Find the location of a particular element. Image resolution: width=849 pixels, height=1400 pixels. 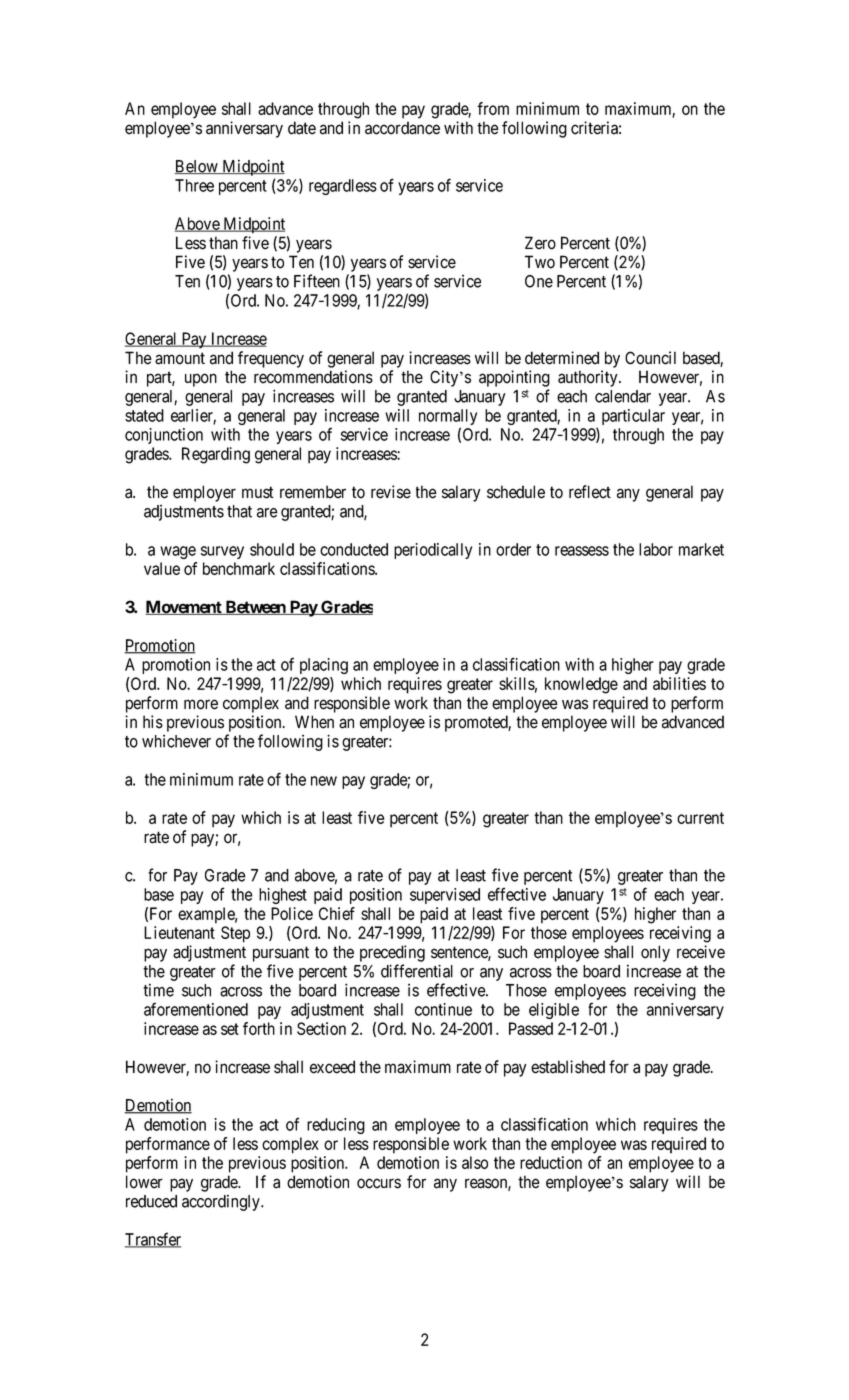

abilities is located at coordinates (679, 683).
